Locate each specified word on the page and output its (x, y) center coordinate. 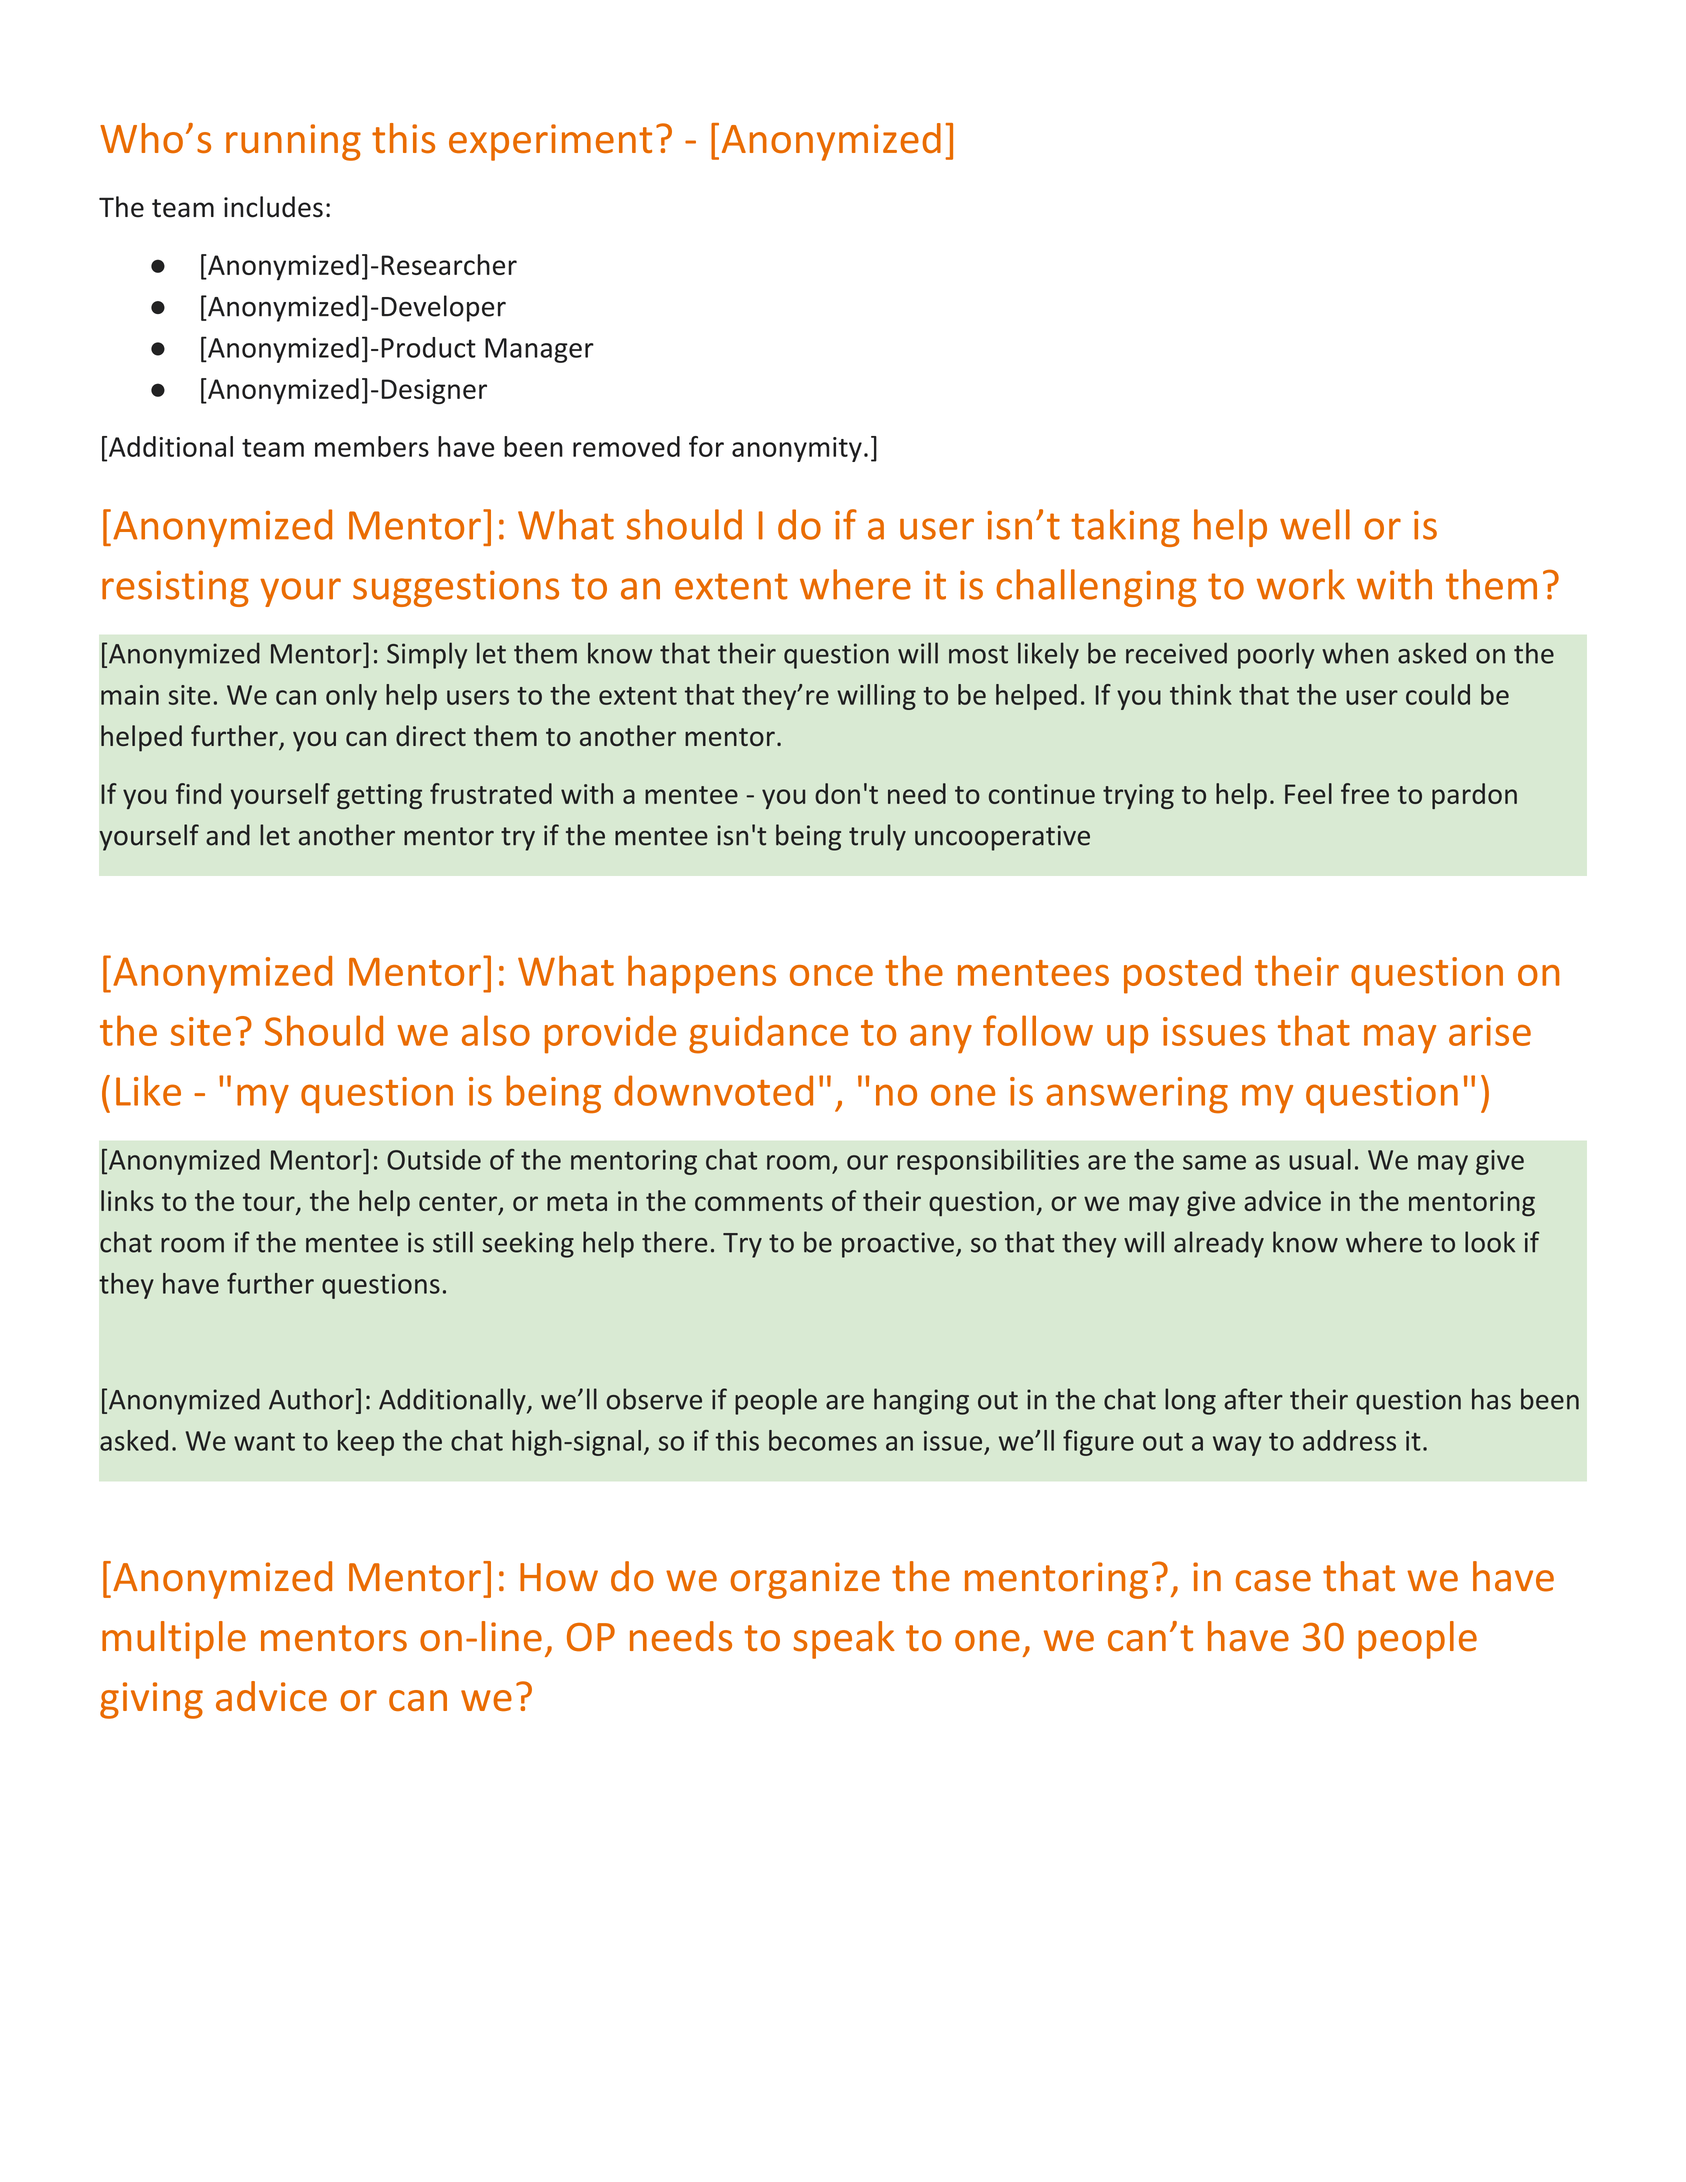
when (1355, 653)
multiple (174, 1640)
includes (273, 207)
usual (1320, 1159)
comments (759, 1202)
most (978, 654)
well (1315, 524)
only (351, 697)
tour (270, 1203)
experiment (550, 142)
